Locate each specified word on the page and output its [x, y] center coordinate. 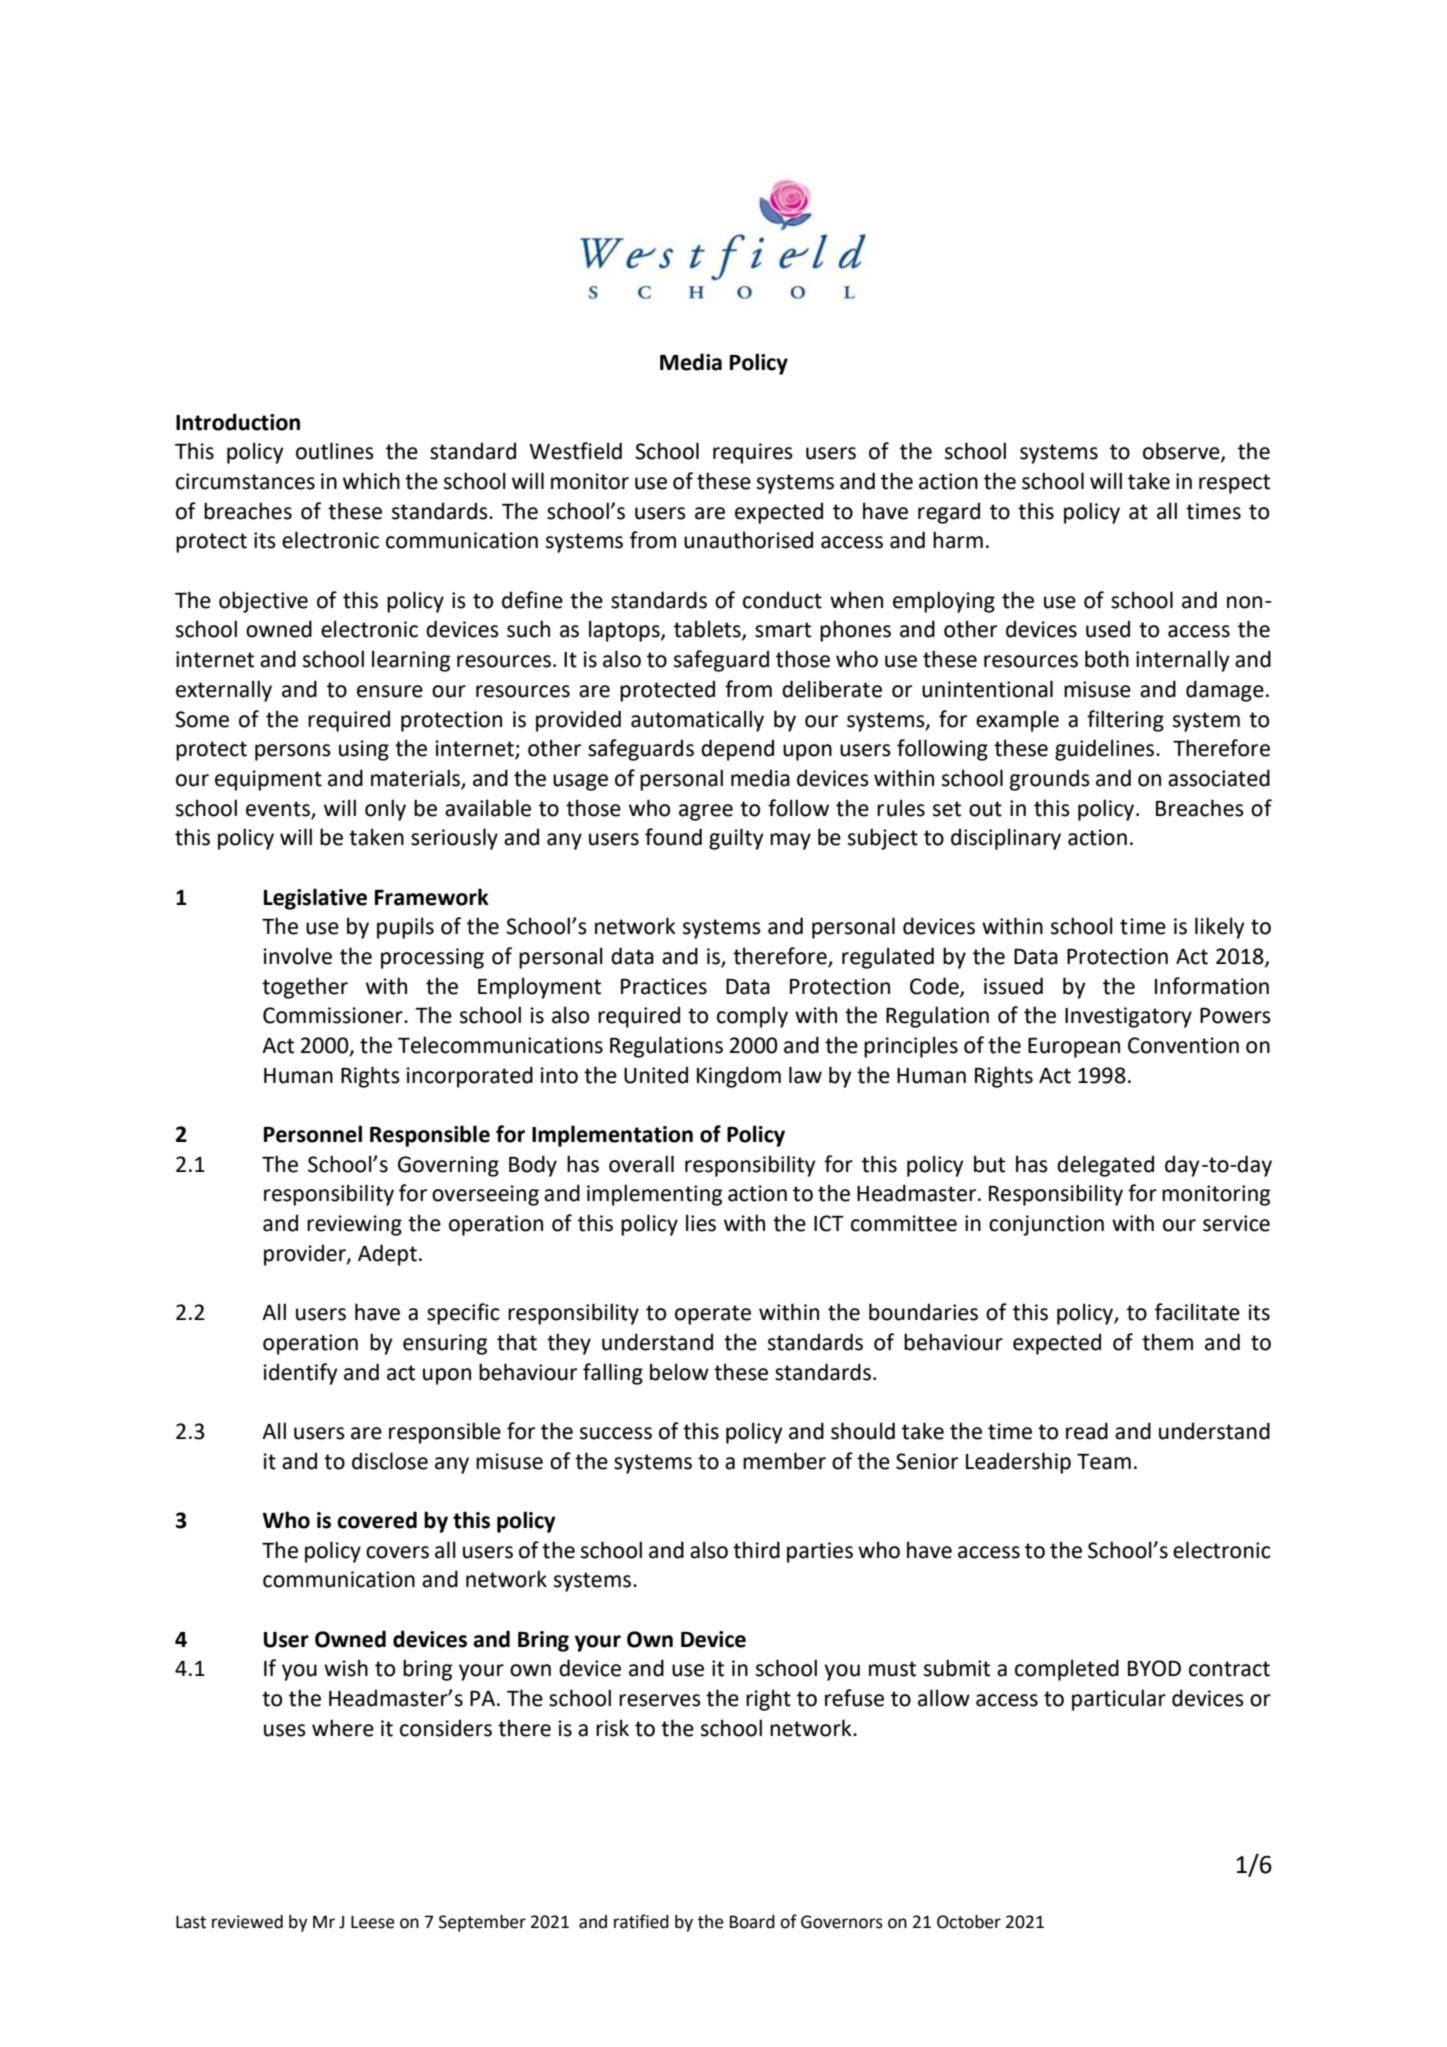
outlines [335, 451]
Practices [664, 986]
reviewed [247, 1922]
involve [298, 956]
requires [753, 453]
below [679, 1372]
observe [1182, 452]
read [1087, 1431]
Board [752, 1922]
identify [301, 1374]
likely [1220, 928]
